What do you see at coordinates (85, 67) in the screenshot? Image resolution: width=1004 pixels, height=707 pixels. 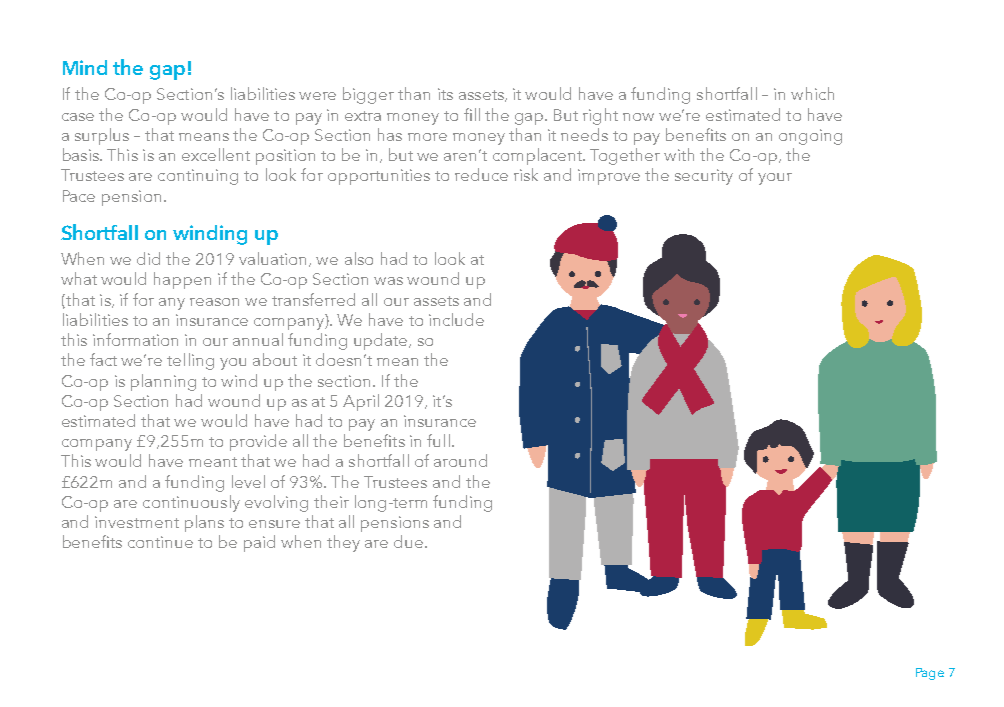 I see `Mind` at bounding box center [85, 67].
